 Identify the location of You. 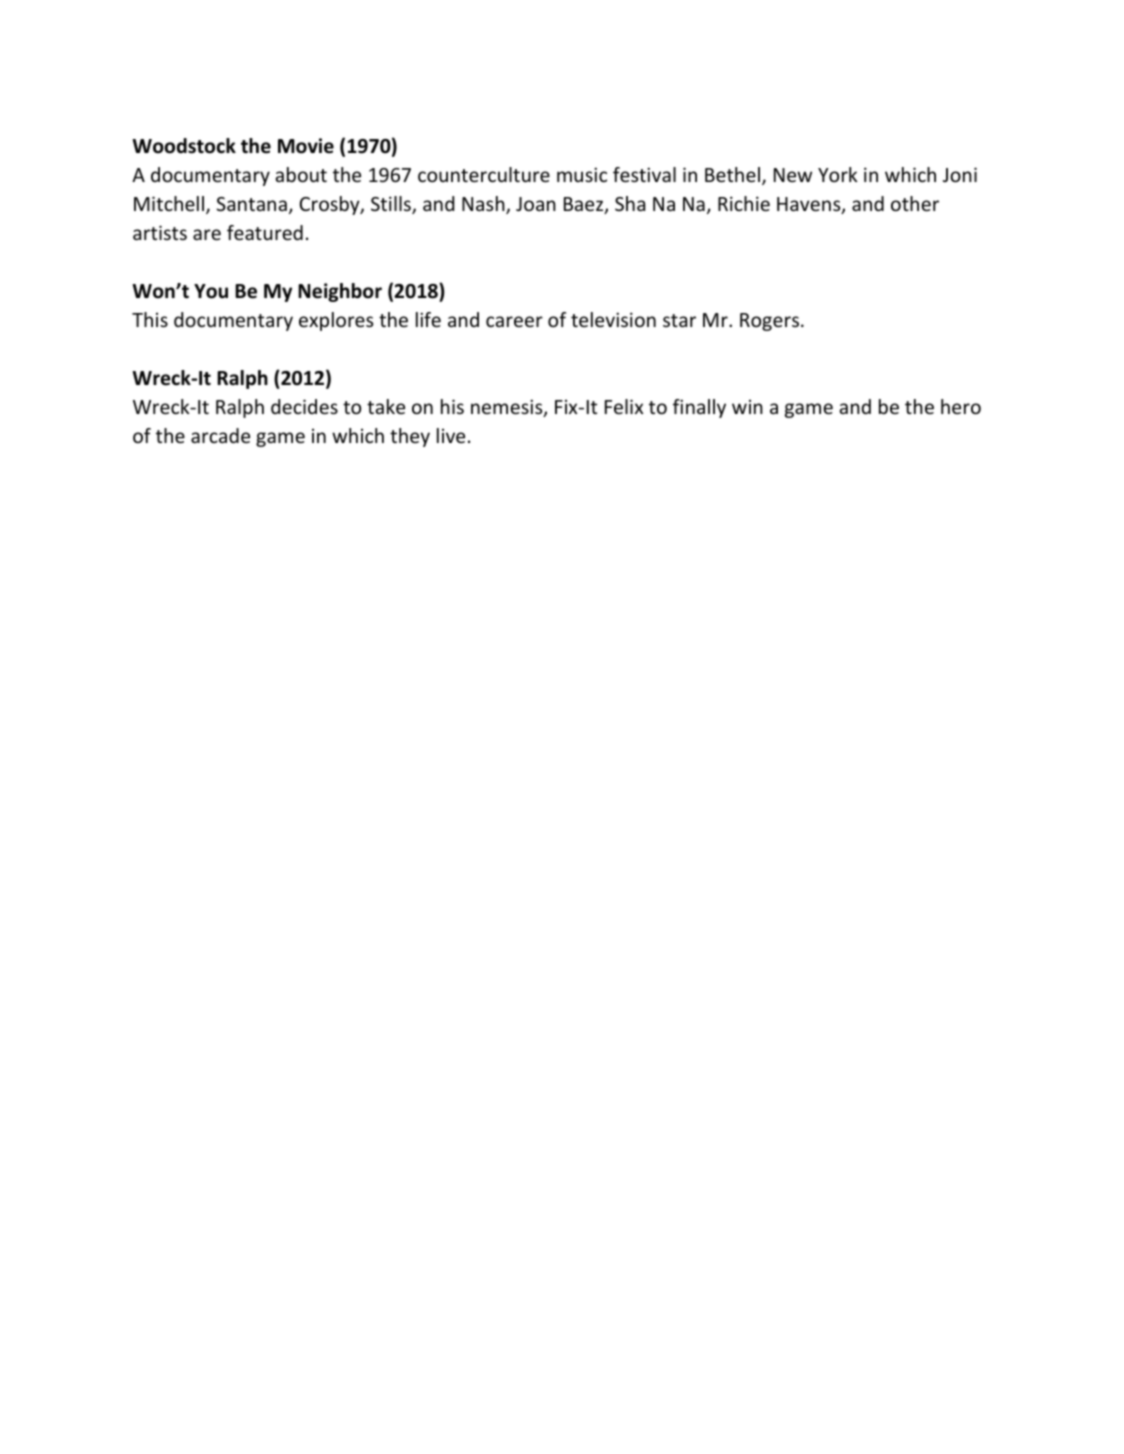
(211, 291).
